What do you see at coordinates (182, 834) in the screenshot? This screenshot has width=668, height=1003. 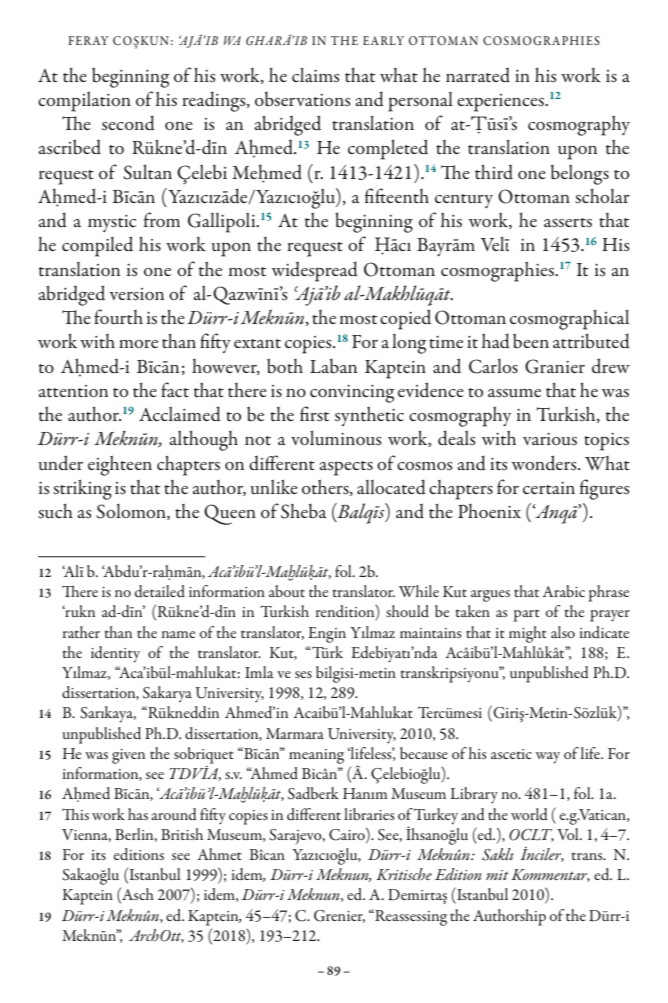 I see `British` at bounding box center [182, 834].
